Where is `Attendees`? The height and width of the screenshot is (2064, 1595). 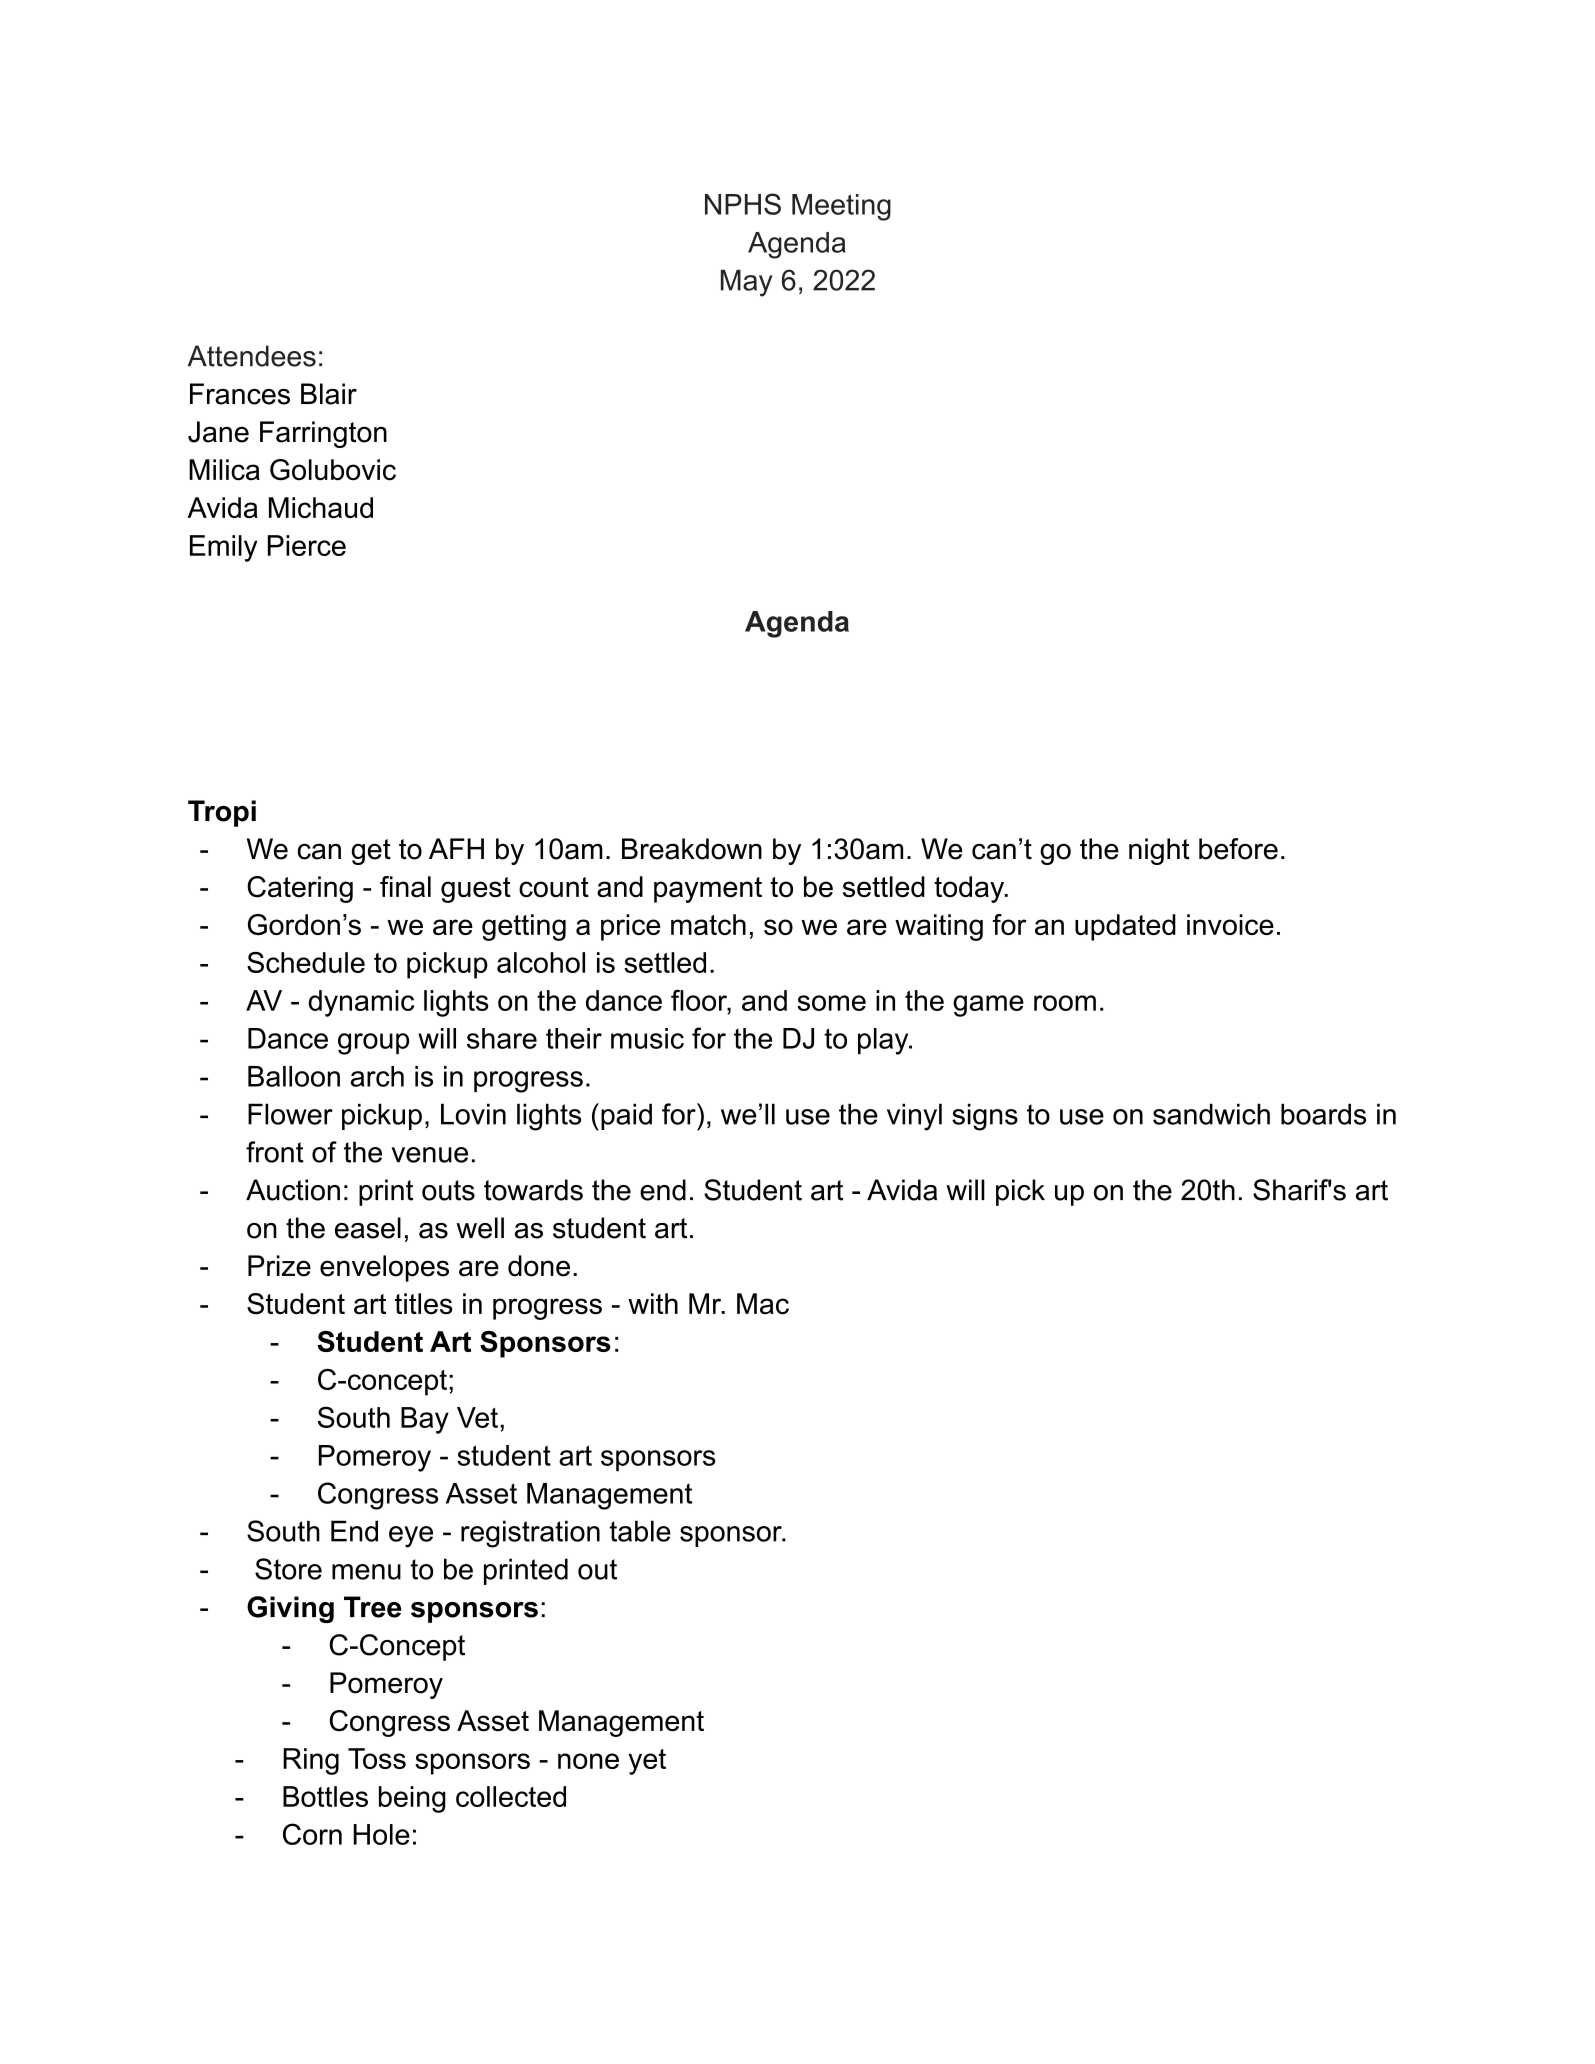 Attendees is located at coordinates (252, 356).
